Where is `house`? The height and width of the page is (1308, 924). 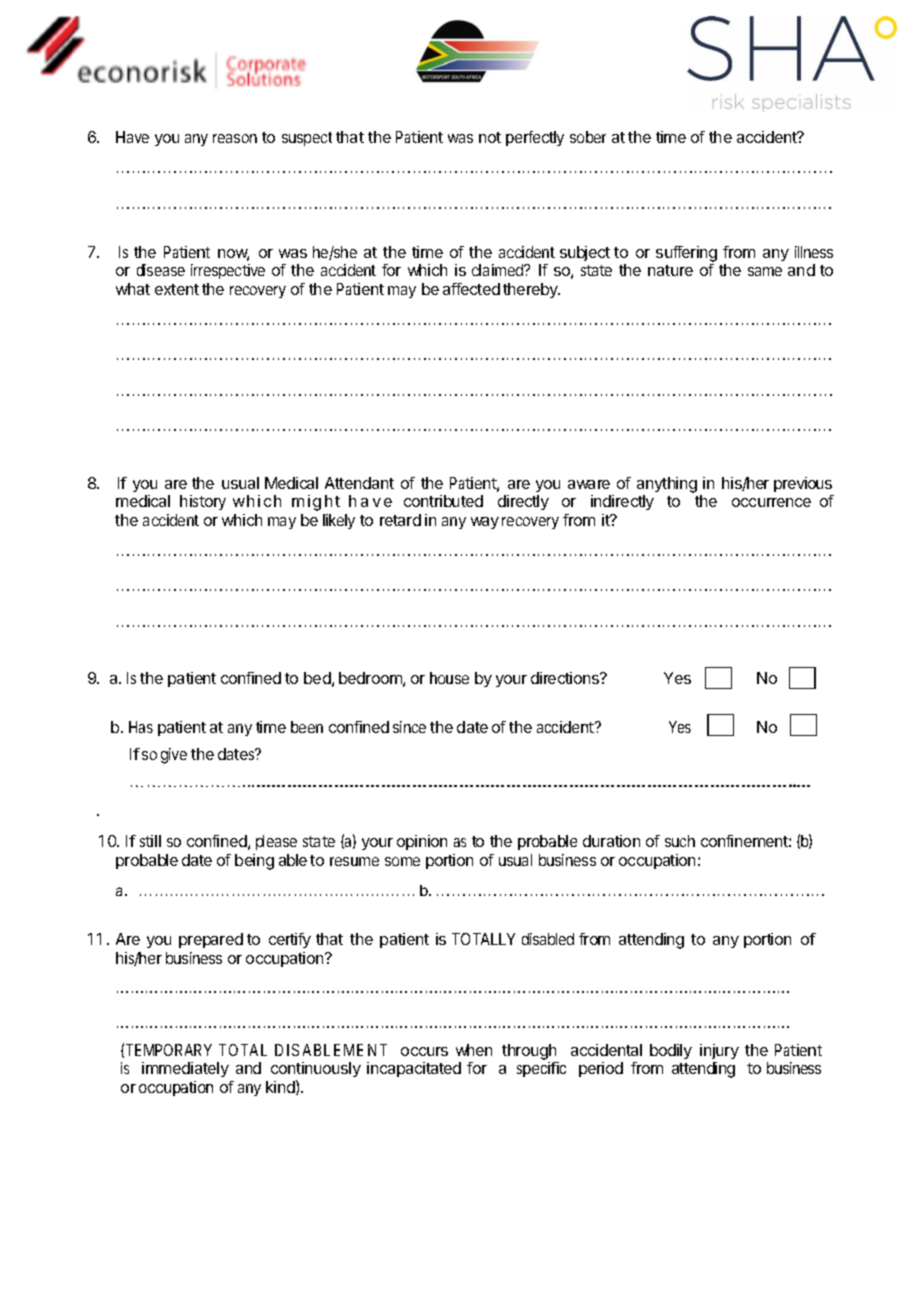 house is located at coordinates (449, 678).
